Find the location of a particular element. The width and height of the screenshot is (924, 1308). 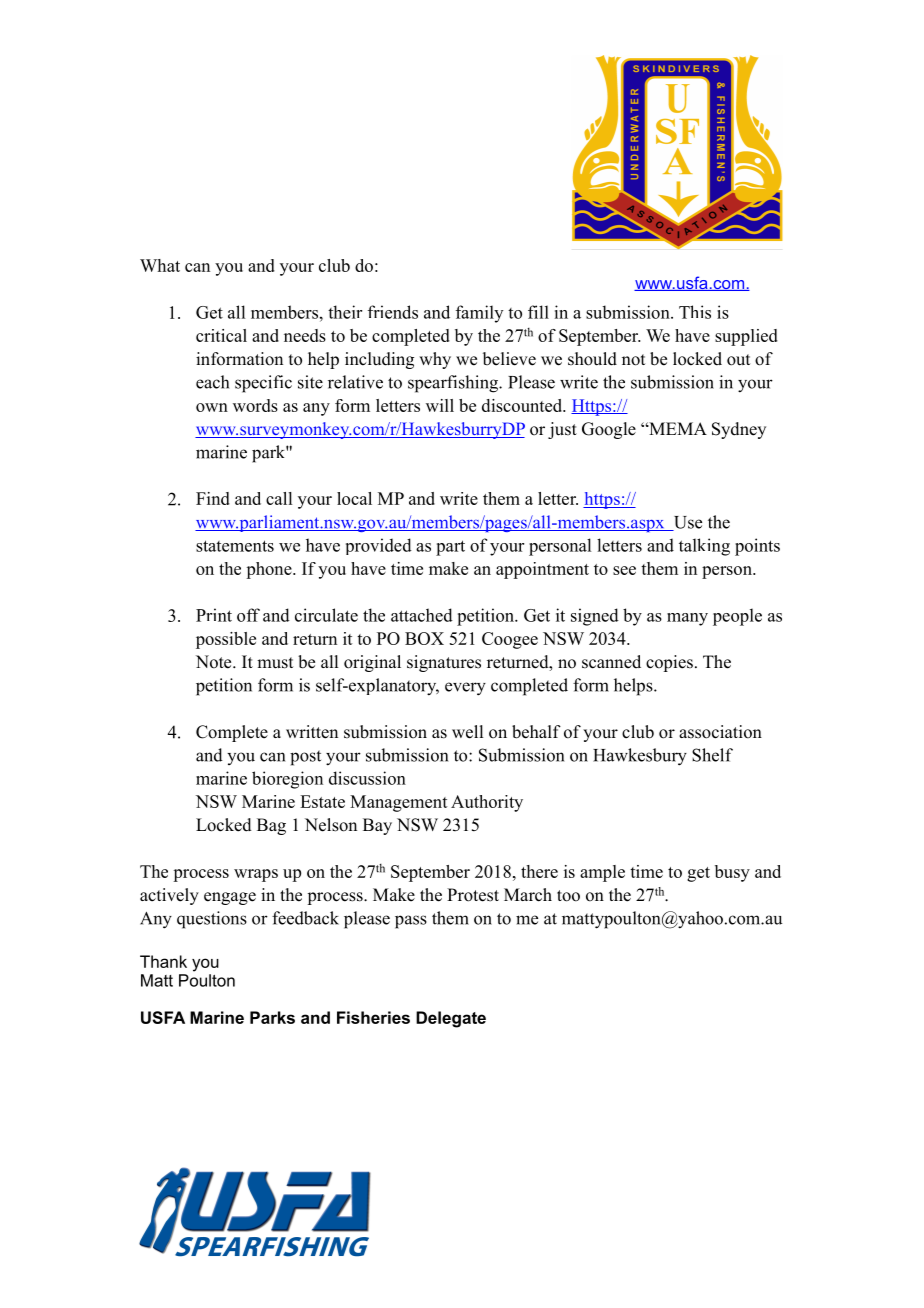

Delegate is located at coordinates (451, 1019).
